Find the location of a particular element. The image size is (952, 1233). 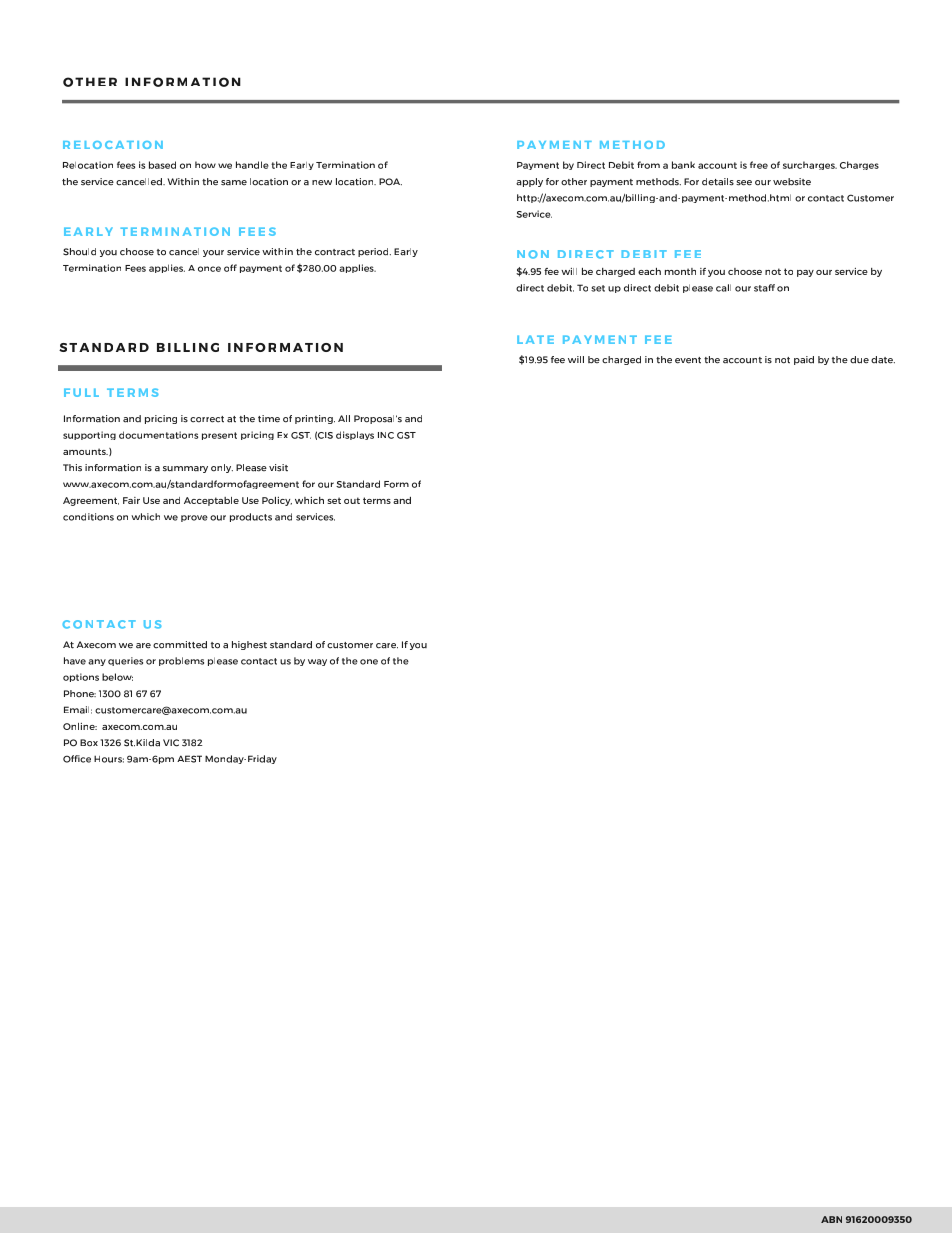

website is located at coordinates (792, 182).
